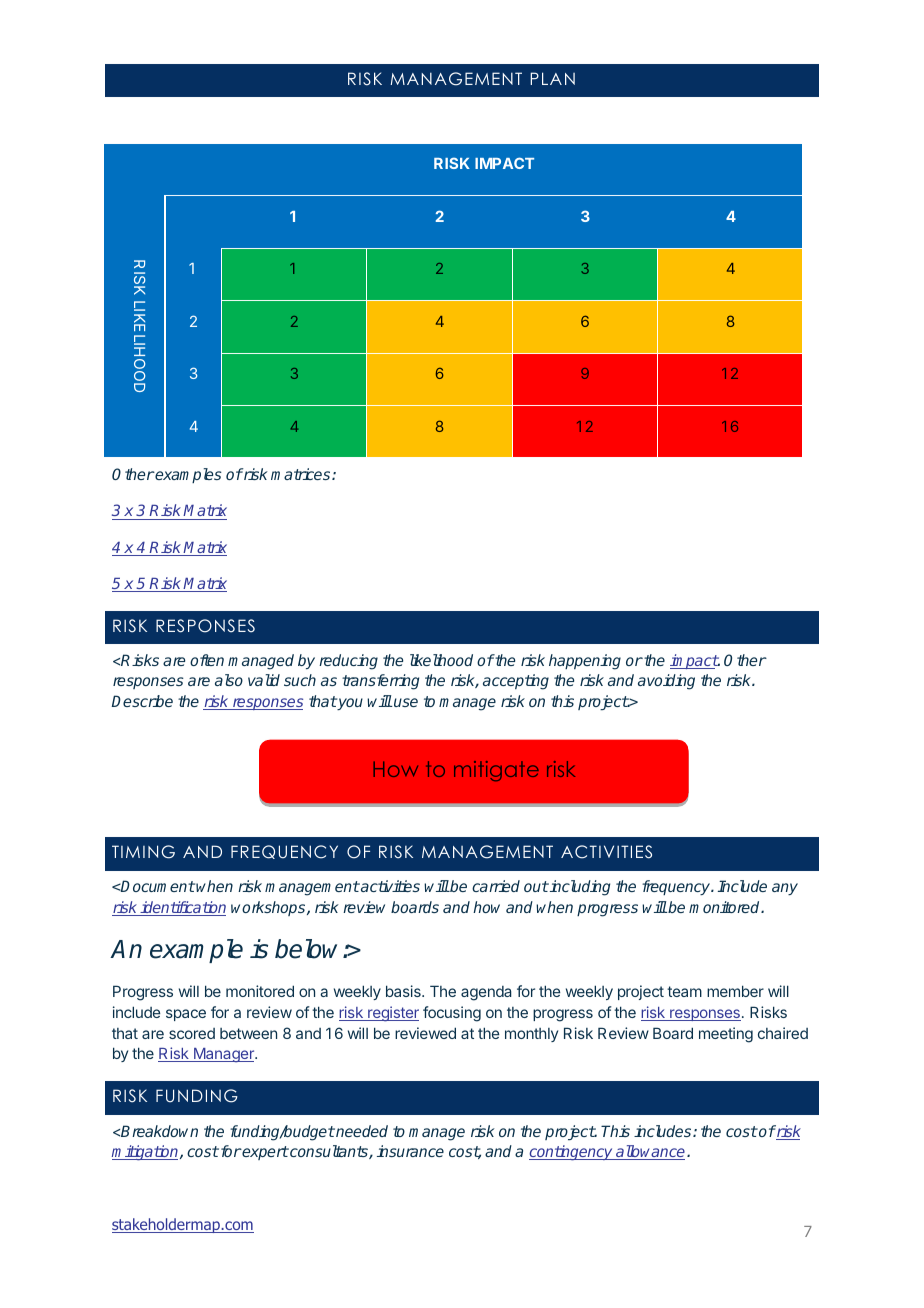 The image size is (924, 1308). Describe the element at coordinates (552, 78) in the image. I see `PLAN` at that location.
